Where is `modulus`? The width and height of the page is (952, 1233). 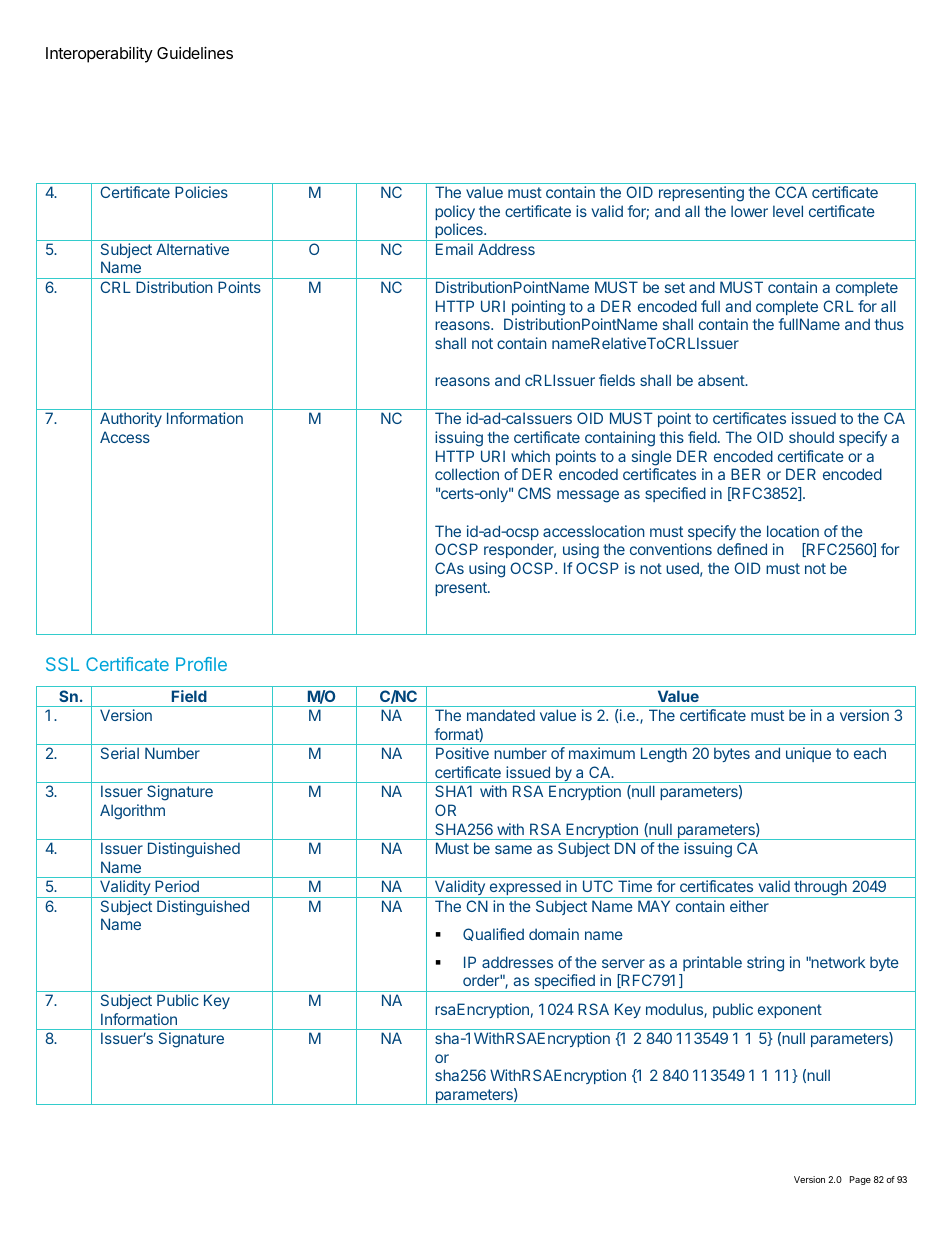 modulus is located at coordinates (675, 1010).
